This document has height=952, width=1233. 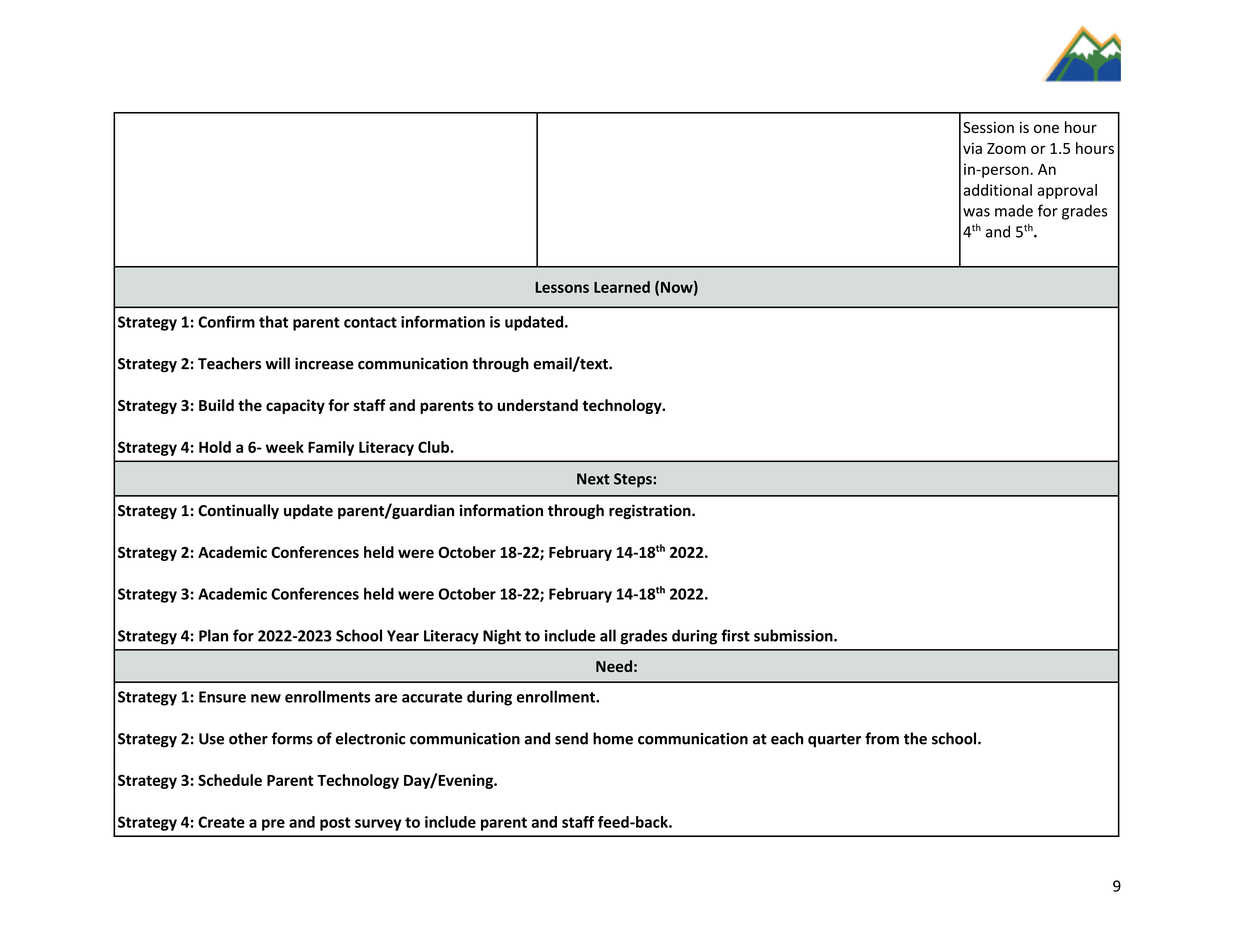 I want to click on Zoom, so click(x=1006, y=148).
